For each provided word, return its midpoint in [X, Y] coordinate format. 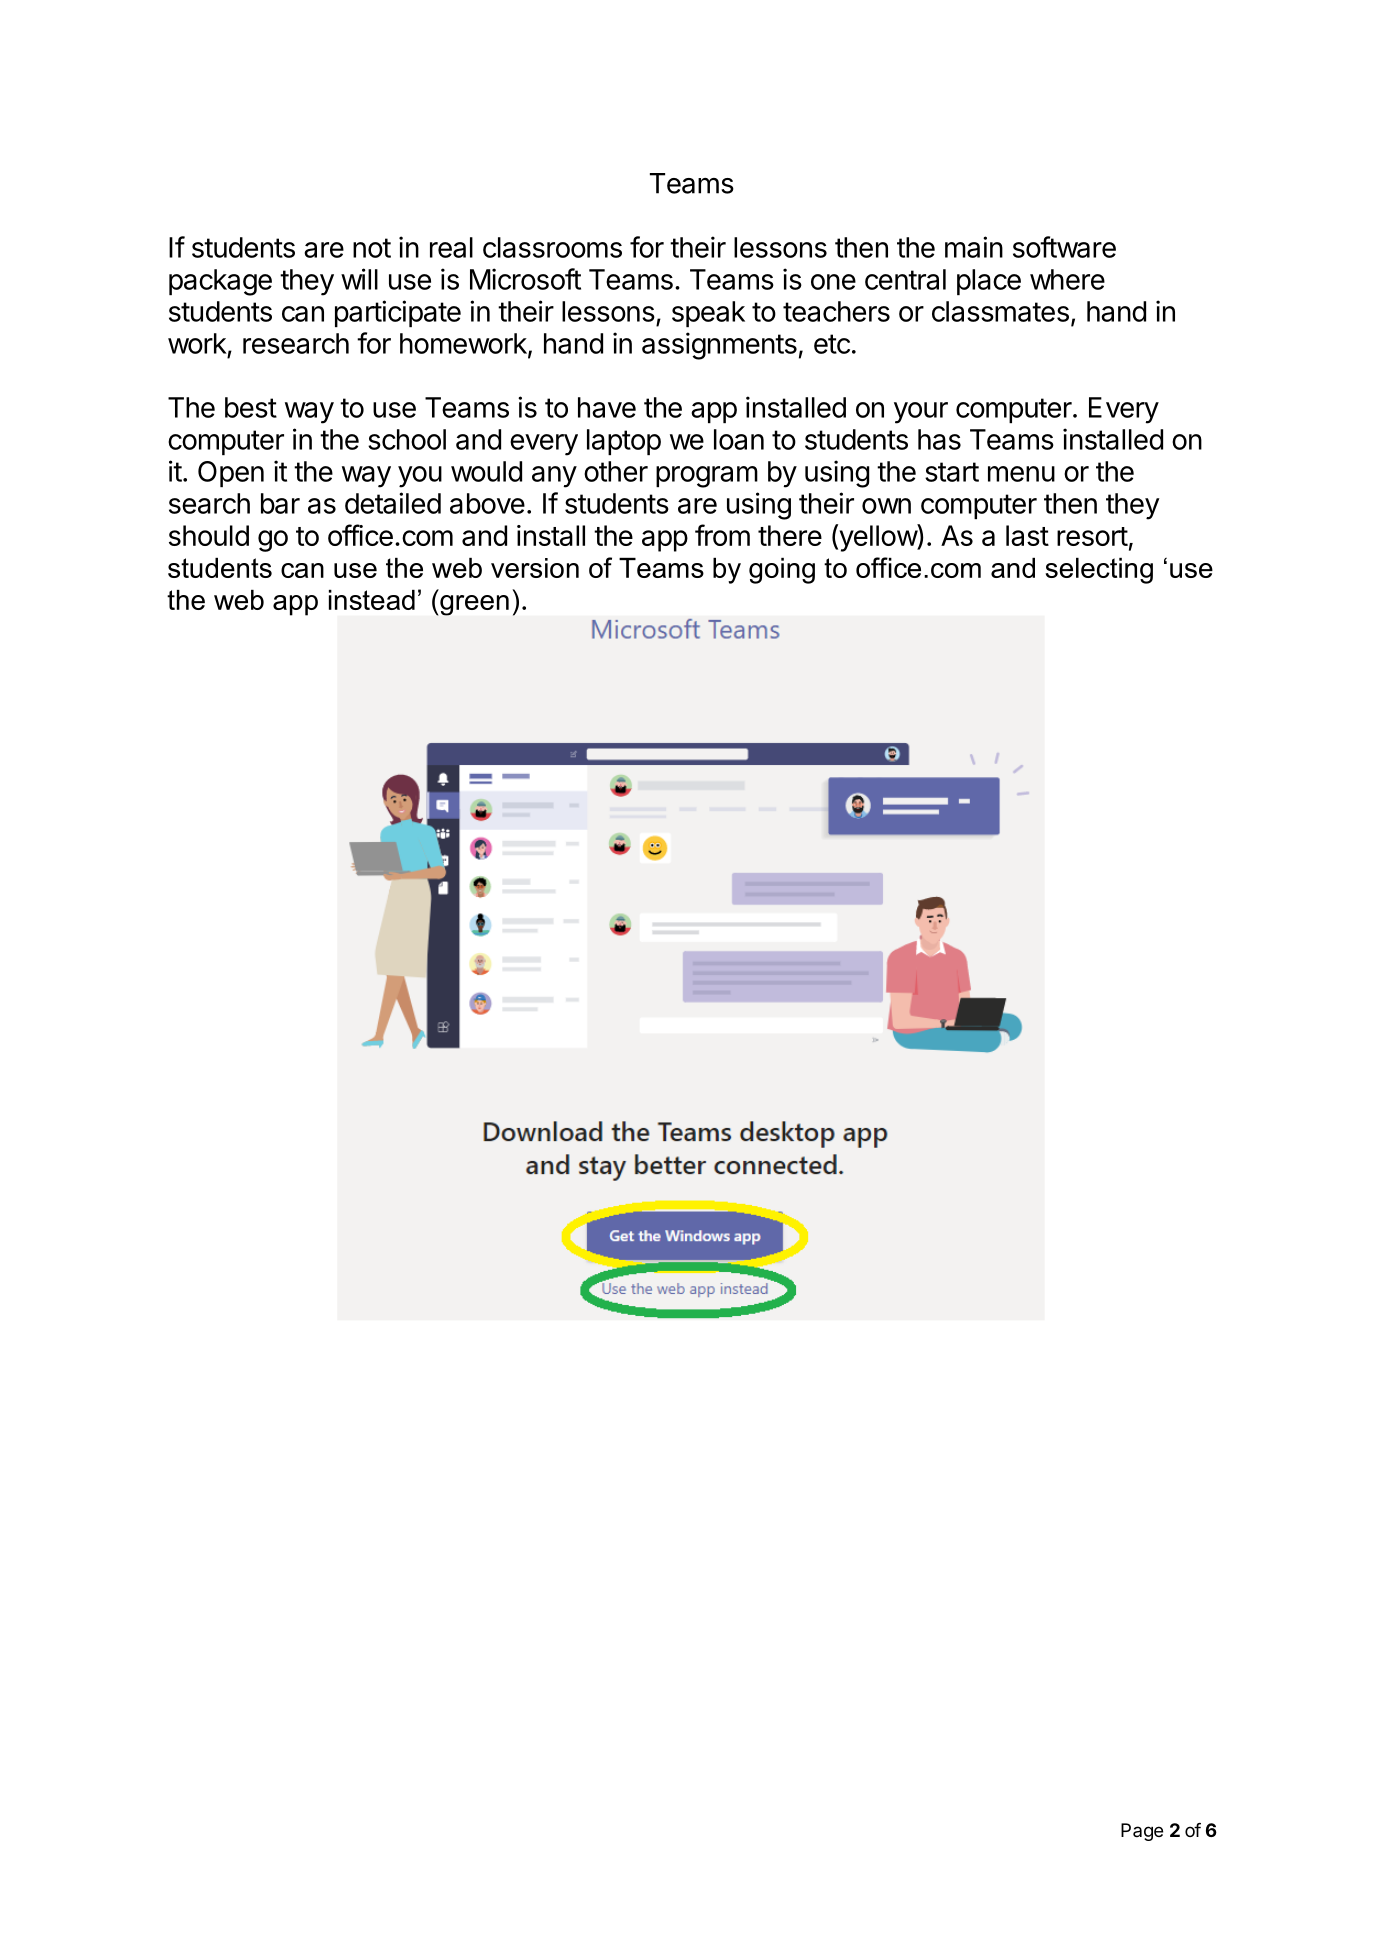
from [722, 535]
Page [1142, 1832]
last [1027, 535]
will [359, 279]
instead [372, 600]
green [474, 605]
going [782, 571]
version [535, 568]
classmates [1000, 311]
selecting [1099, 571]
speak [708, 314]
